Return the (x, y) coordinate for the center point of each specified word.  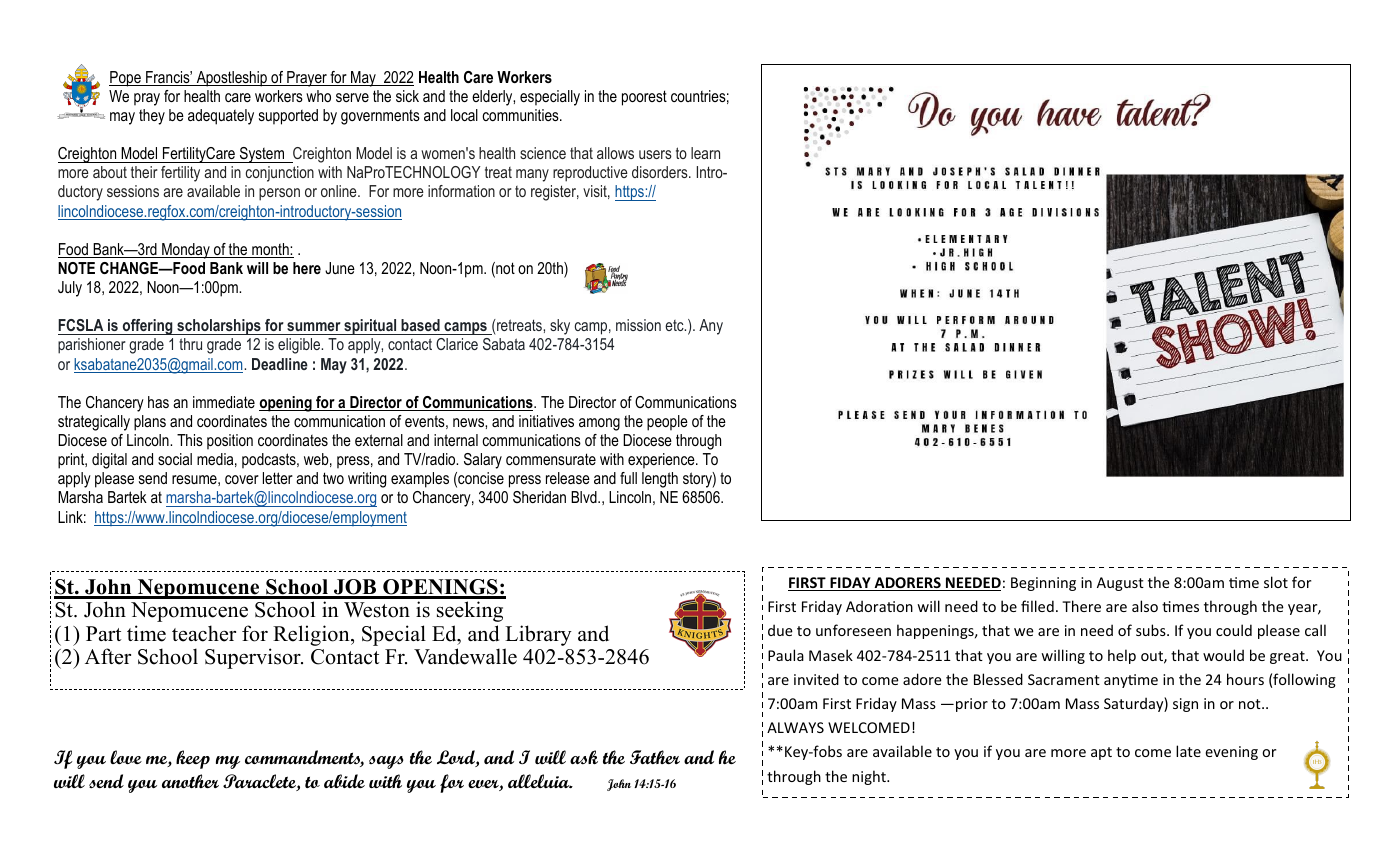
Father (655, 757)
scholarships (219, 327)
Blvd (585, 497)
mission (638, 325)
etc (675, 325)
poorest (644, 98)
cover (242, 479)
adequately (221, 117)
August (1120, 584)
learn (705, 153)
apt (1101, 753)
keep (193, 759)
